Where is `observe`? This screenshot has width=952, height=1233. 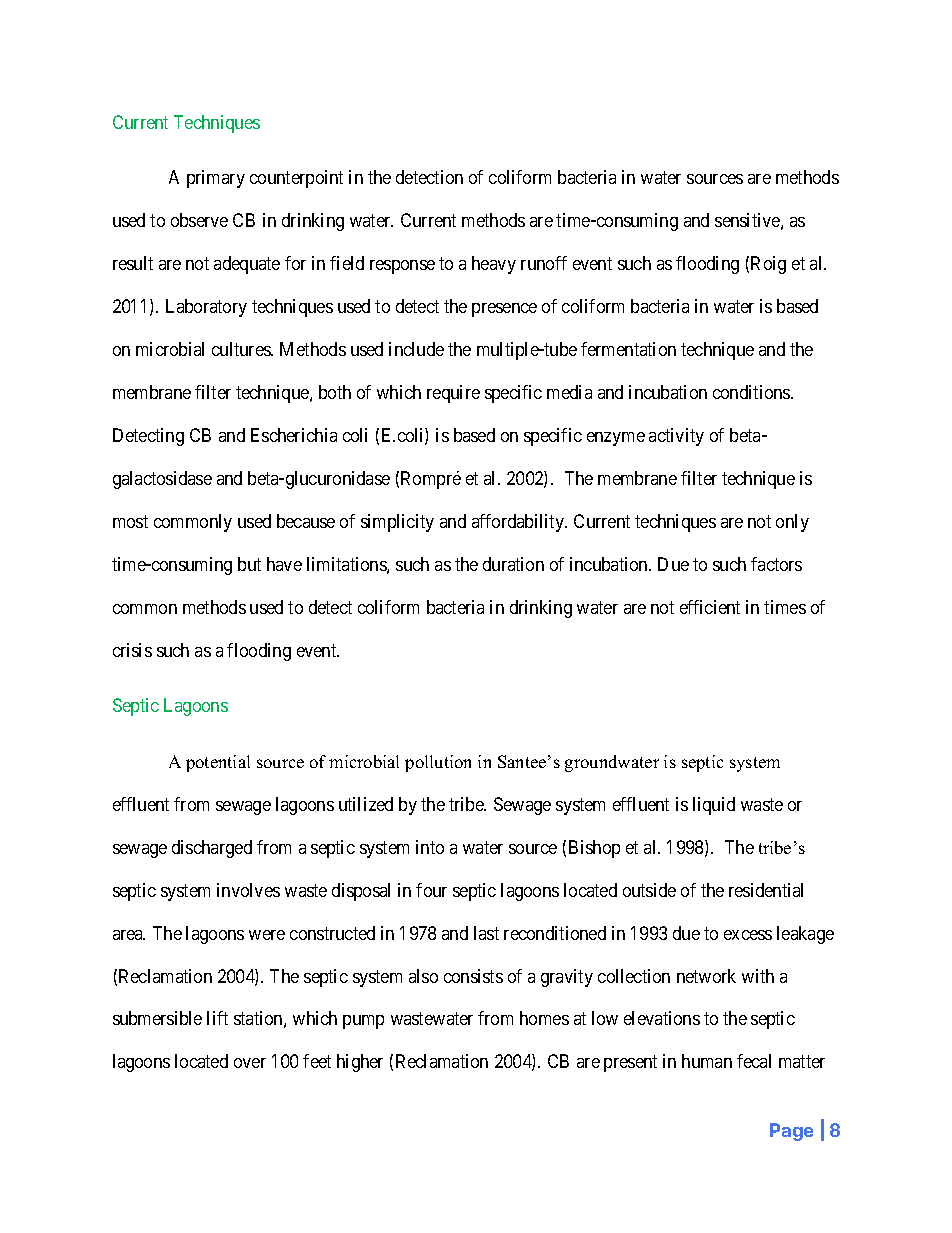 observe is located at coordinates (199, 220).
